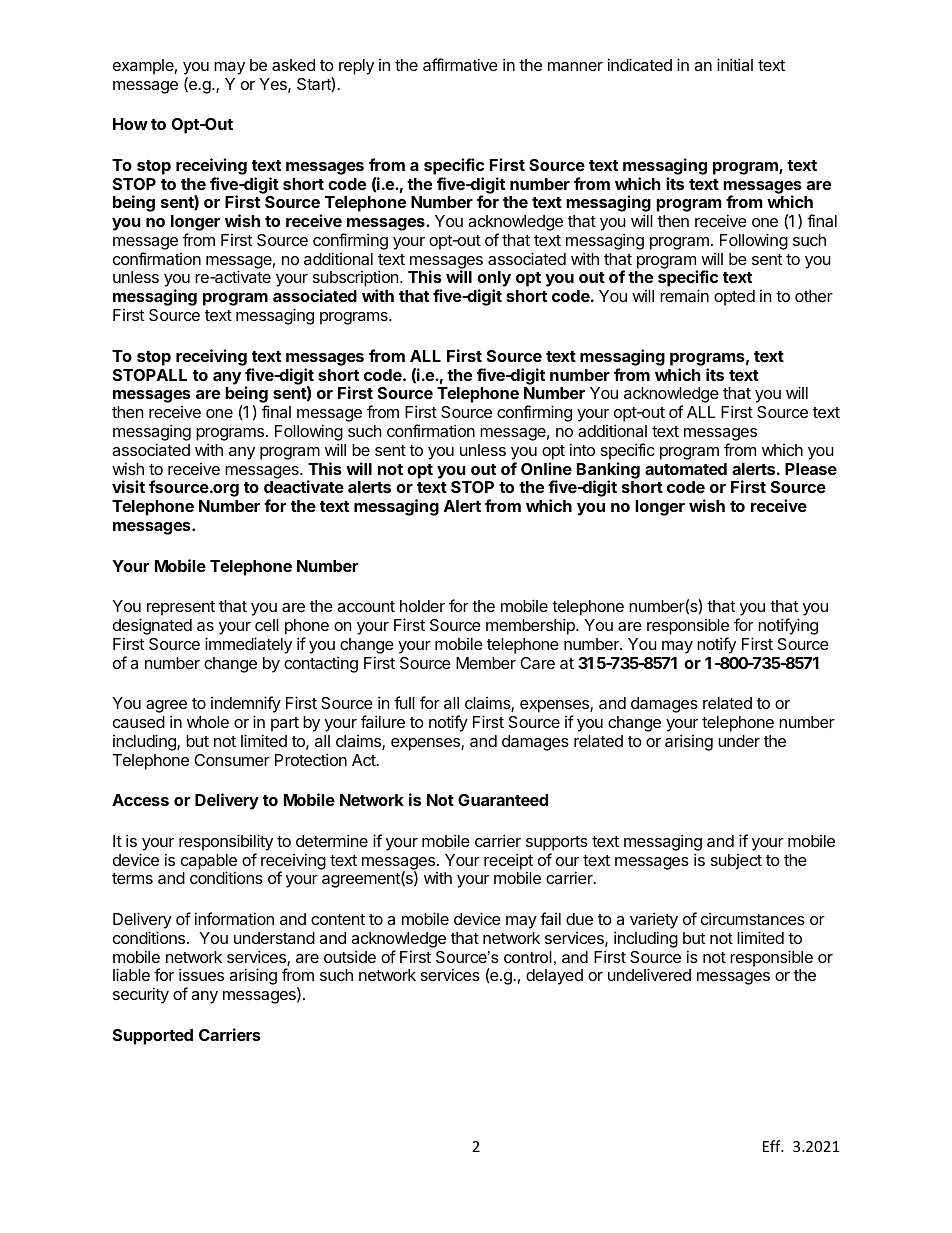  What do you see at coordinates (460, 64) in the screenshot?
I see `affirmative` at bounding box center [460, 64].
